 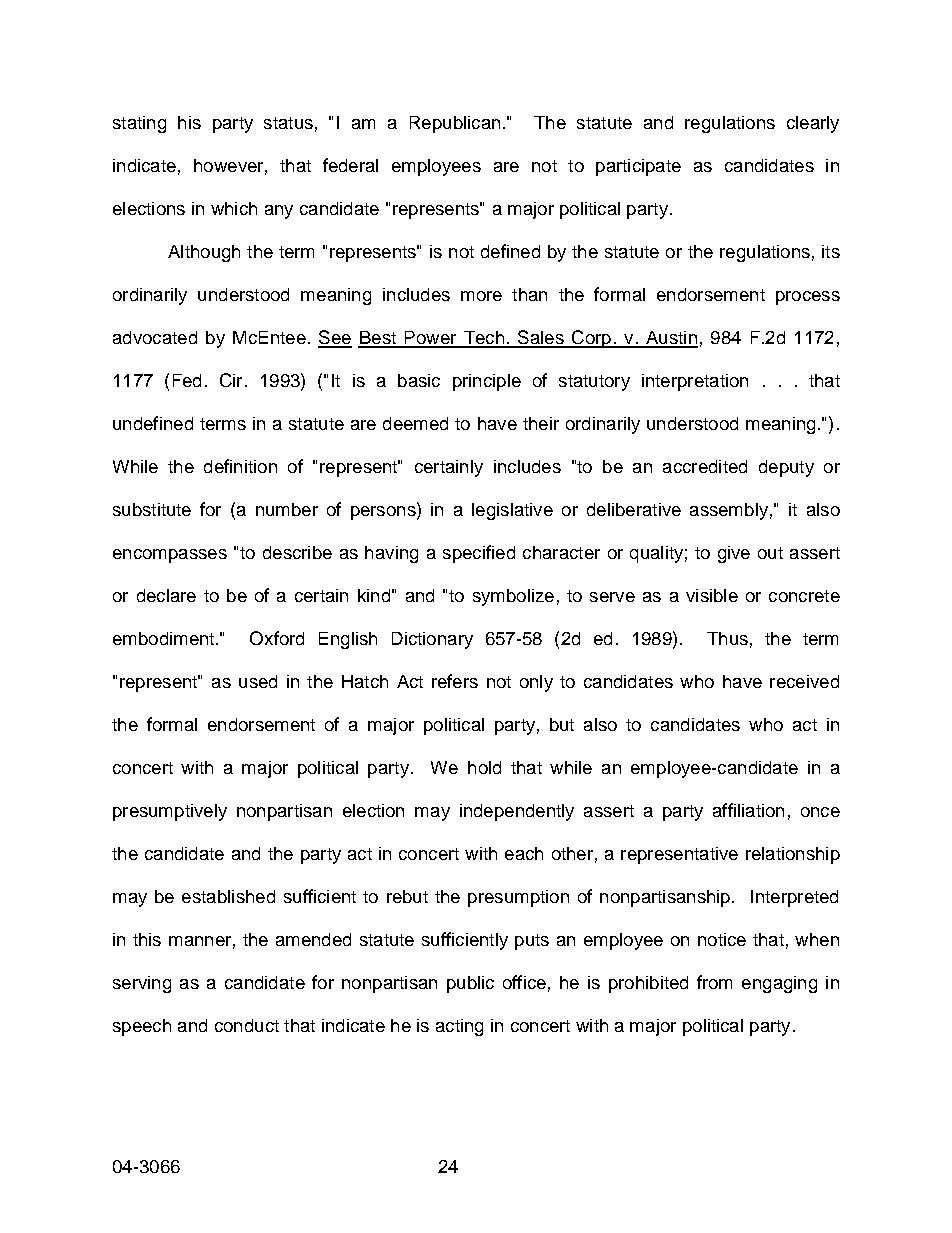 I want to click on specified, so click(x=479, y=554).
